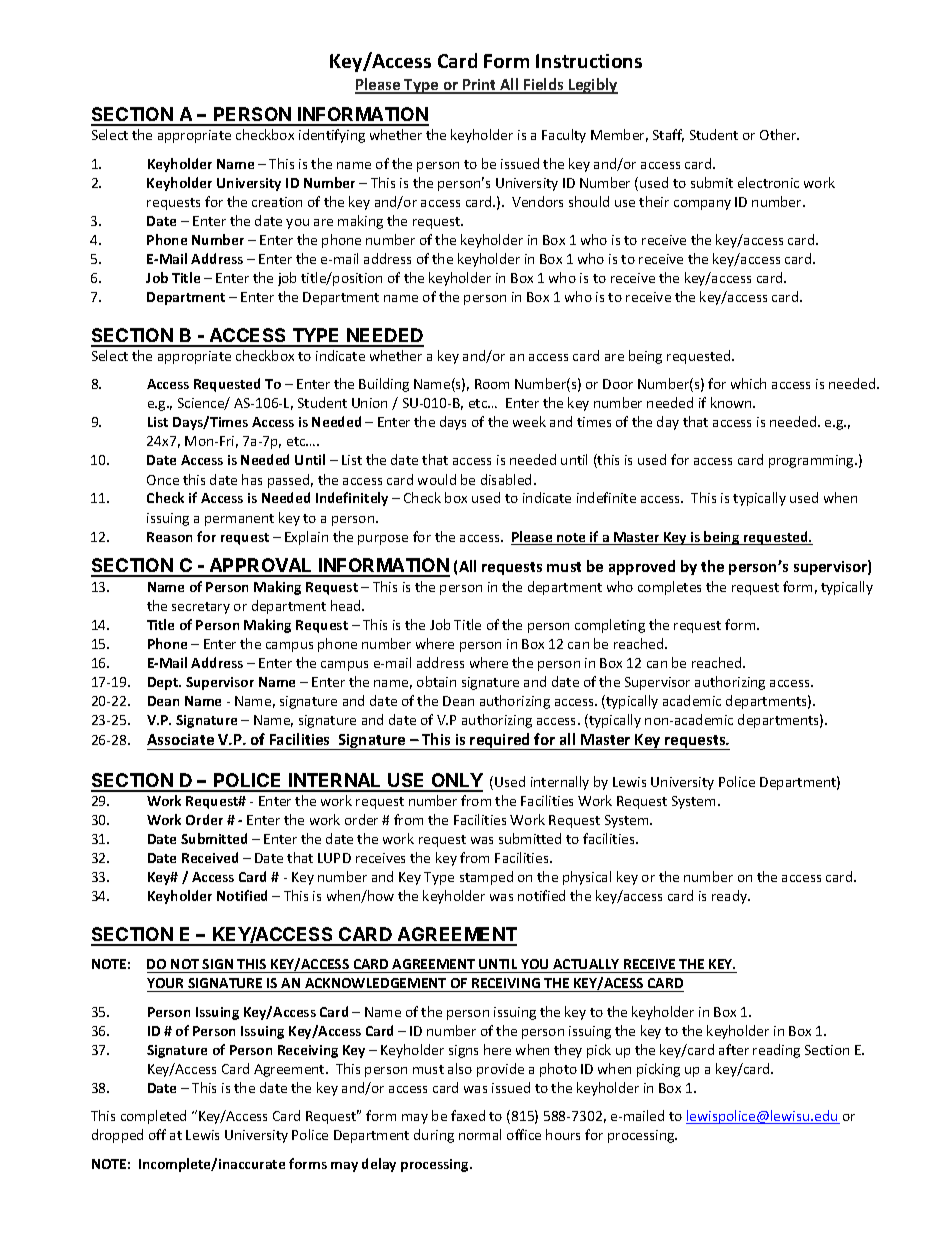 The width and height of the screenshot is (952, 1233). Describe the element at coordinates (480, 86) in the screenshot. I see `Print` at that location.
